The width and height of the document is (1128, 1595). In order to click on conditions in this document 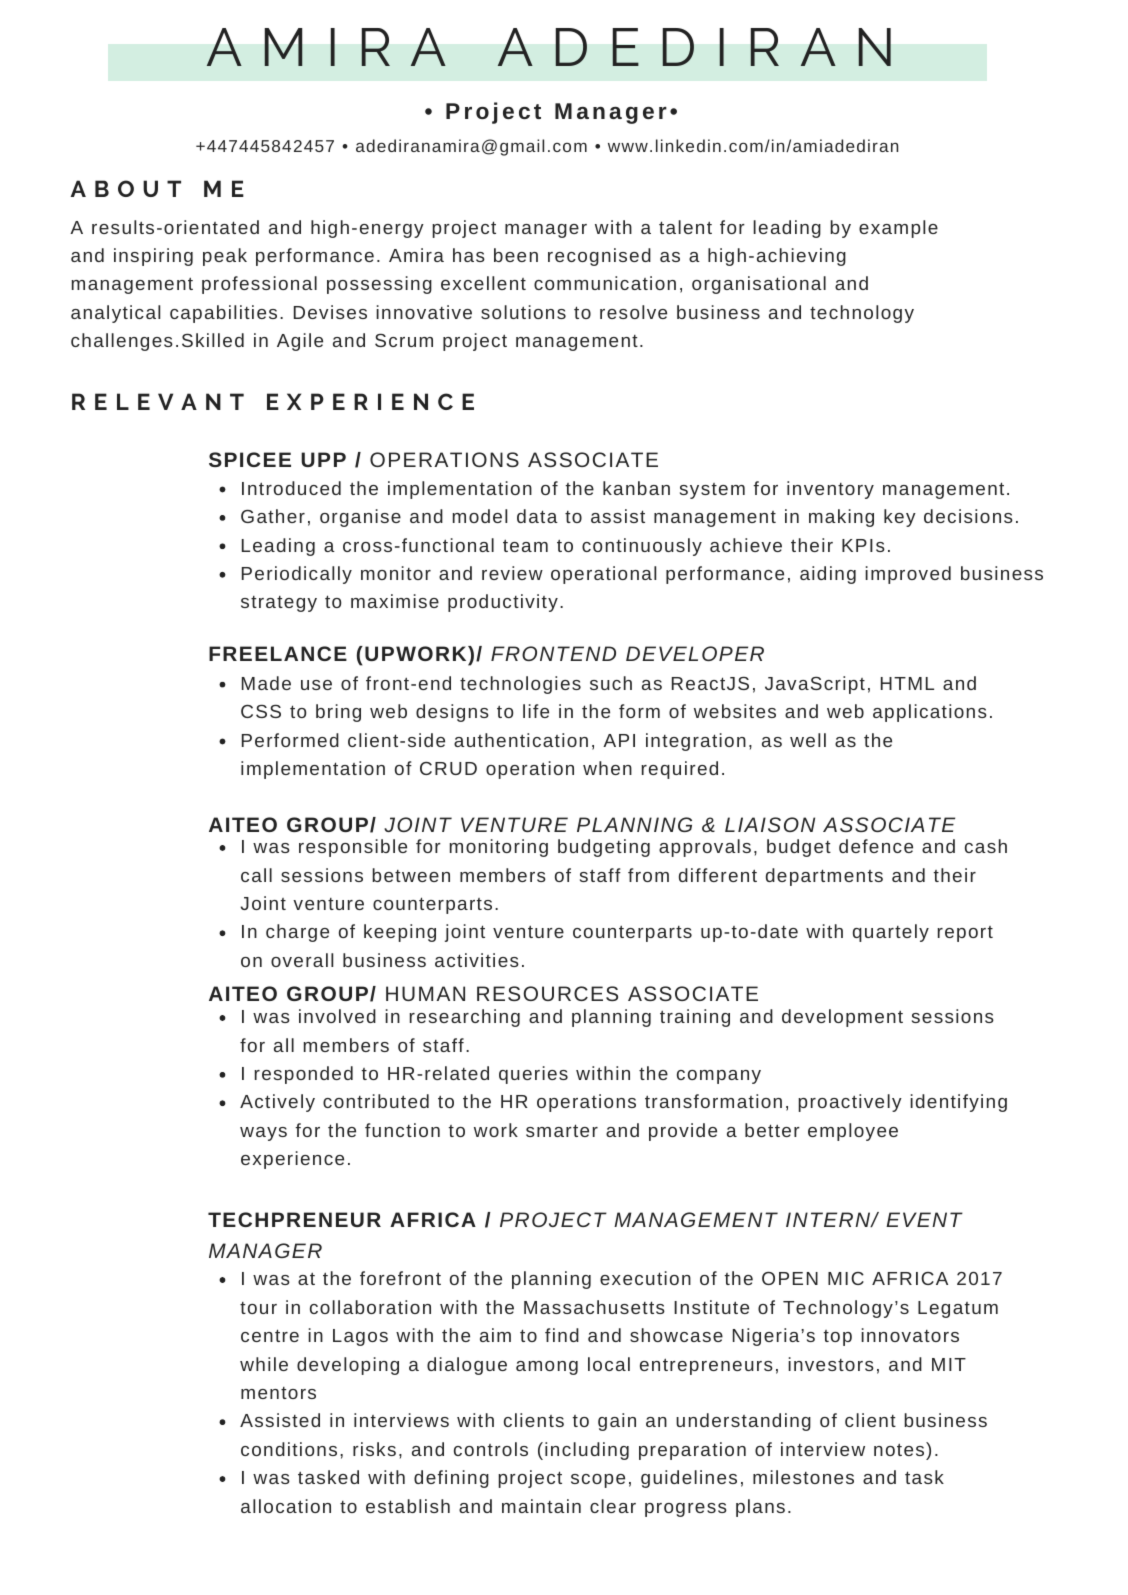, I will do `click(289, 1449)`.
